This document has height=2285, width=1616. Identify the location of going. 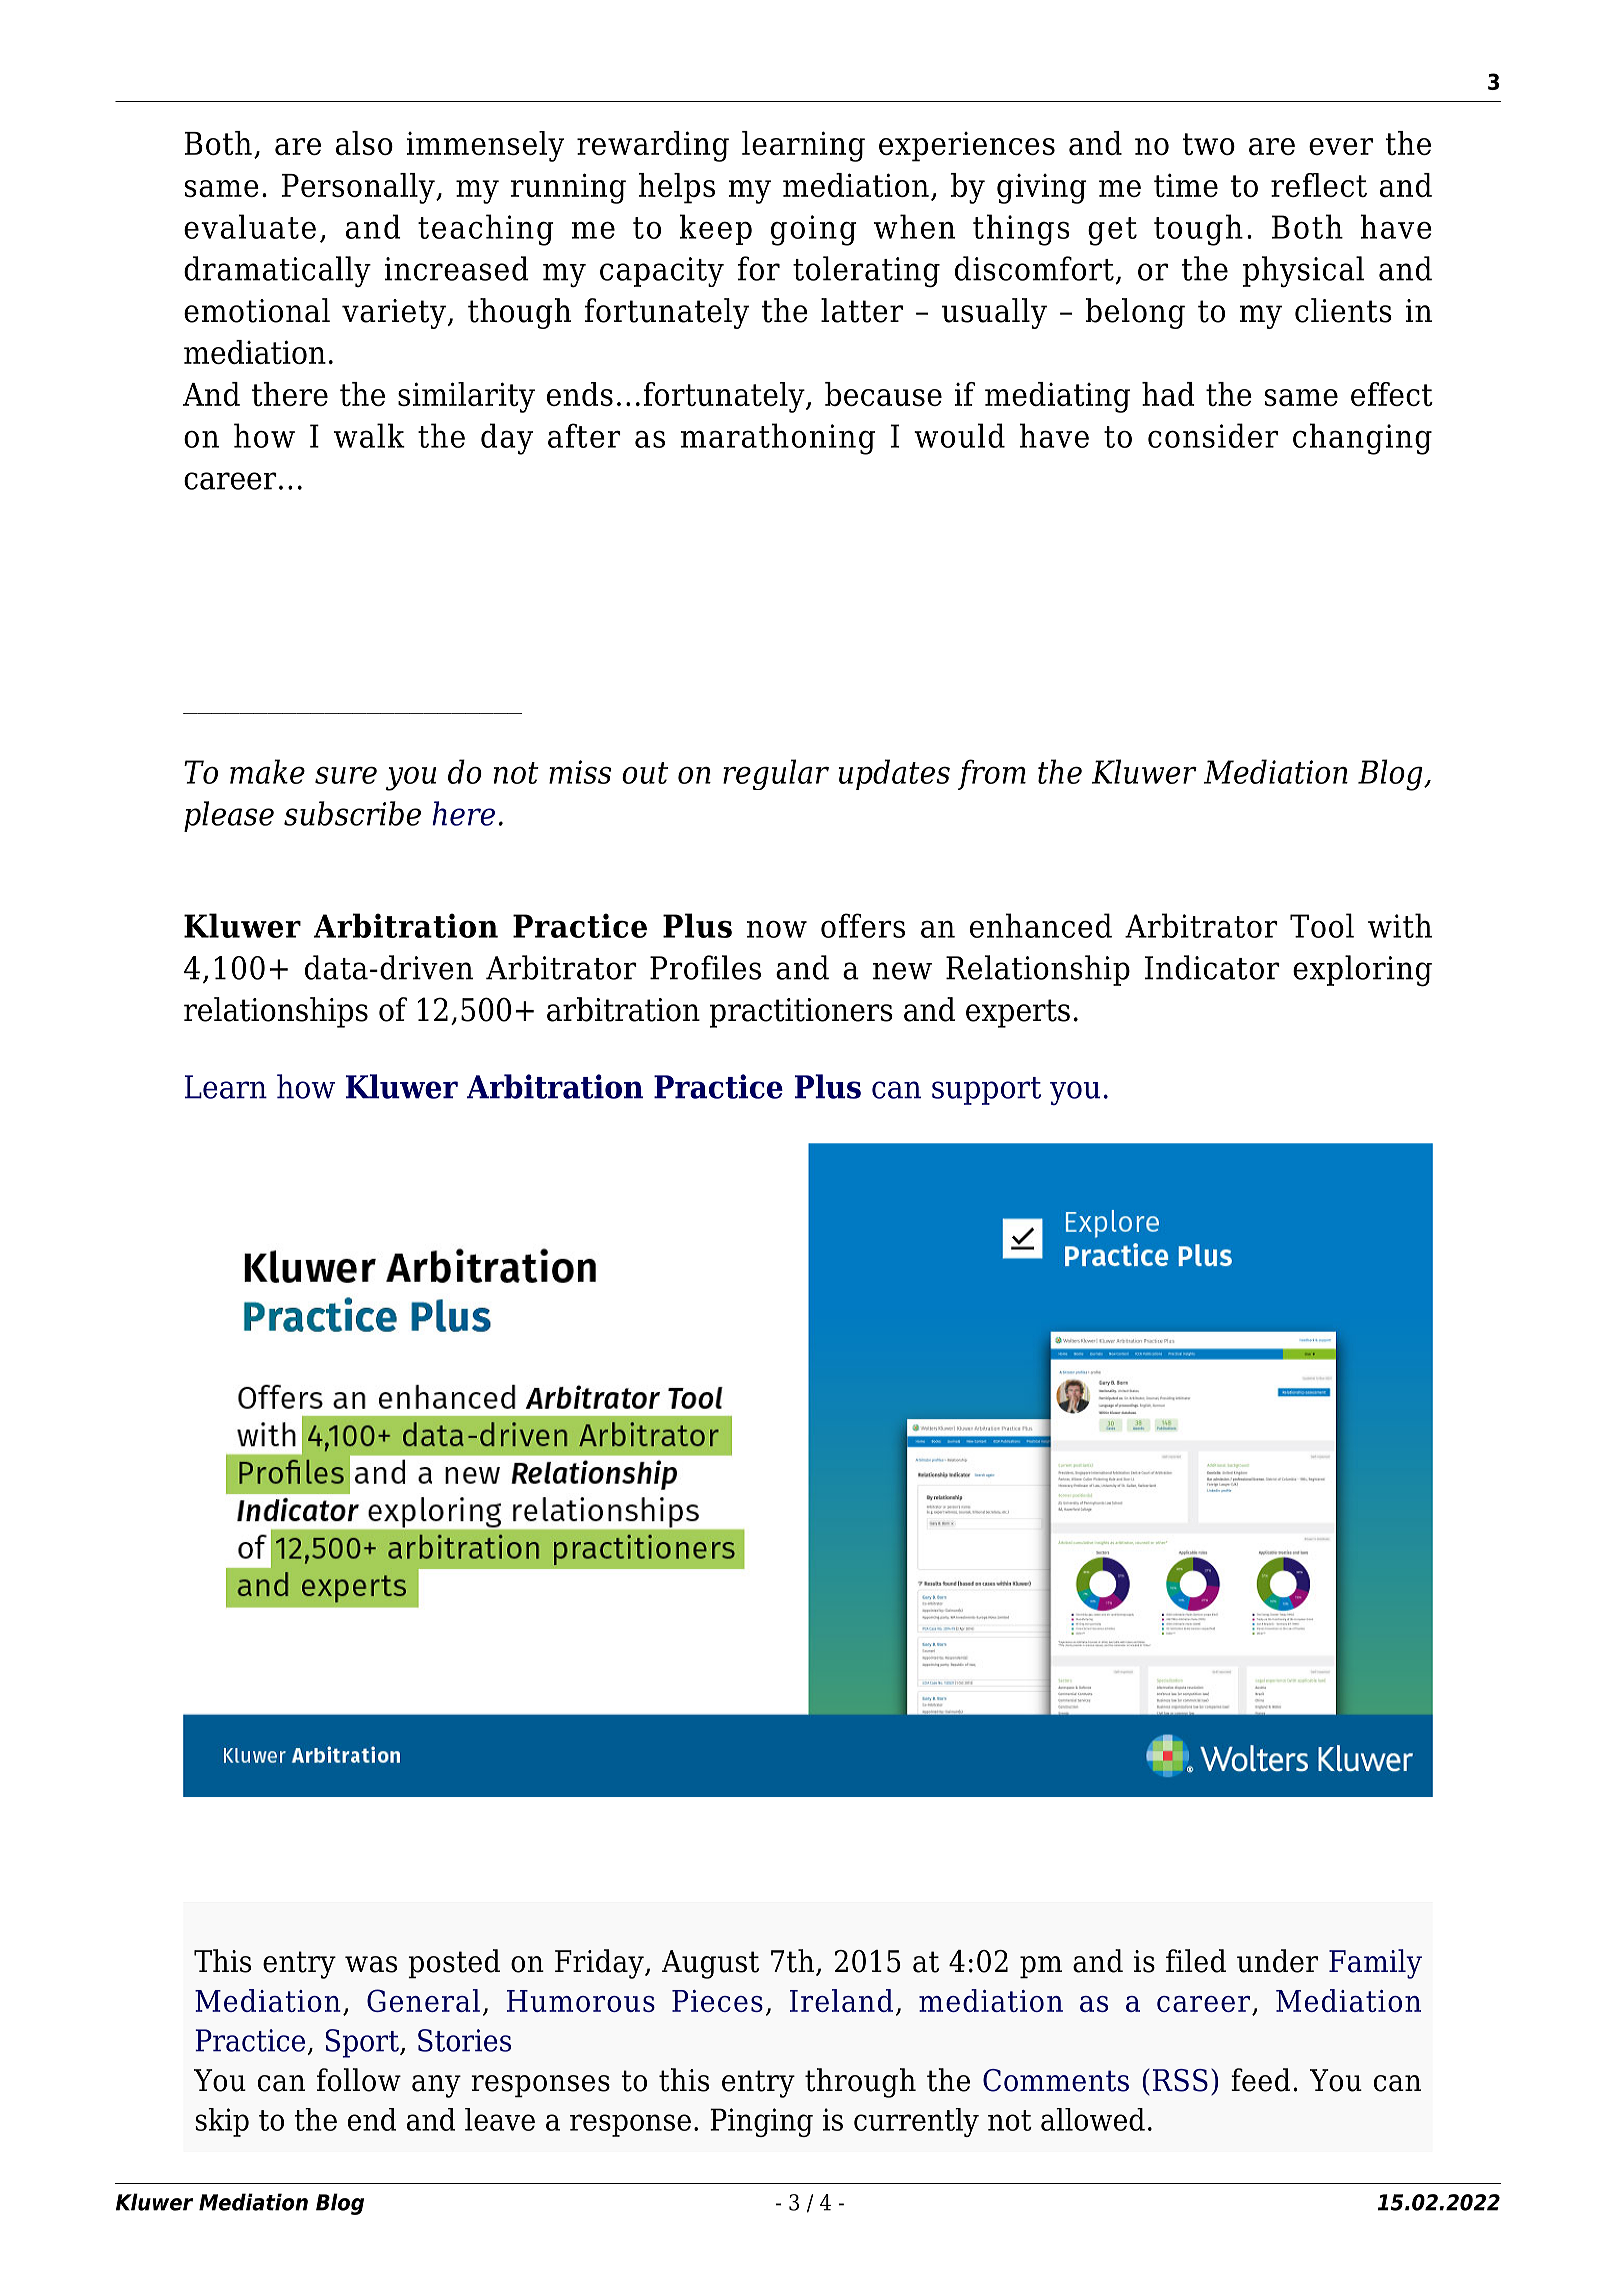
(814, 230).
